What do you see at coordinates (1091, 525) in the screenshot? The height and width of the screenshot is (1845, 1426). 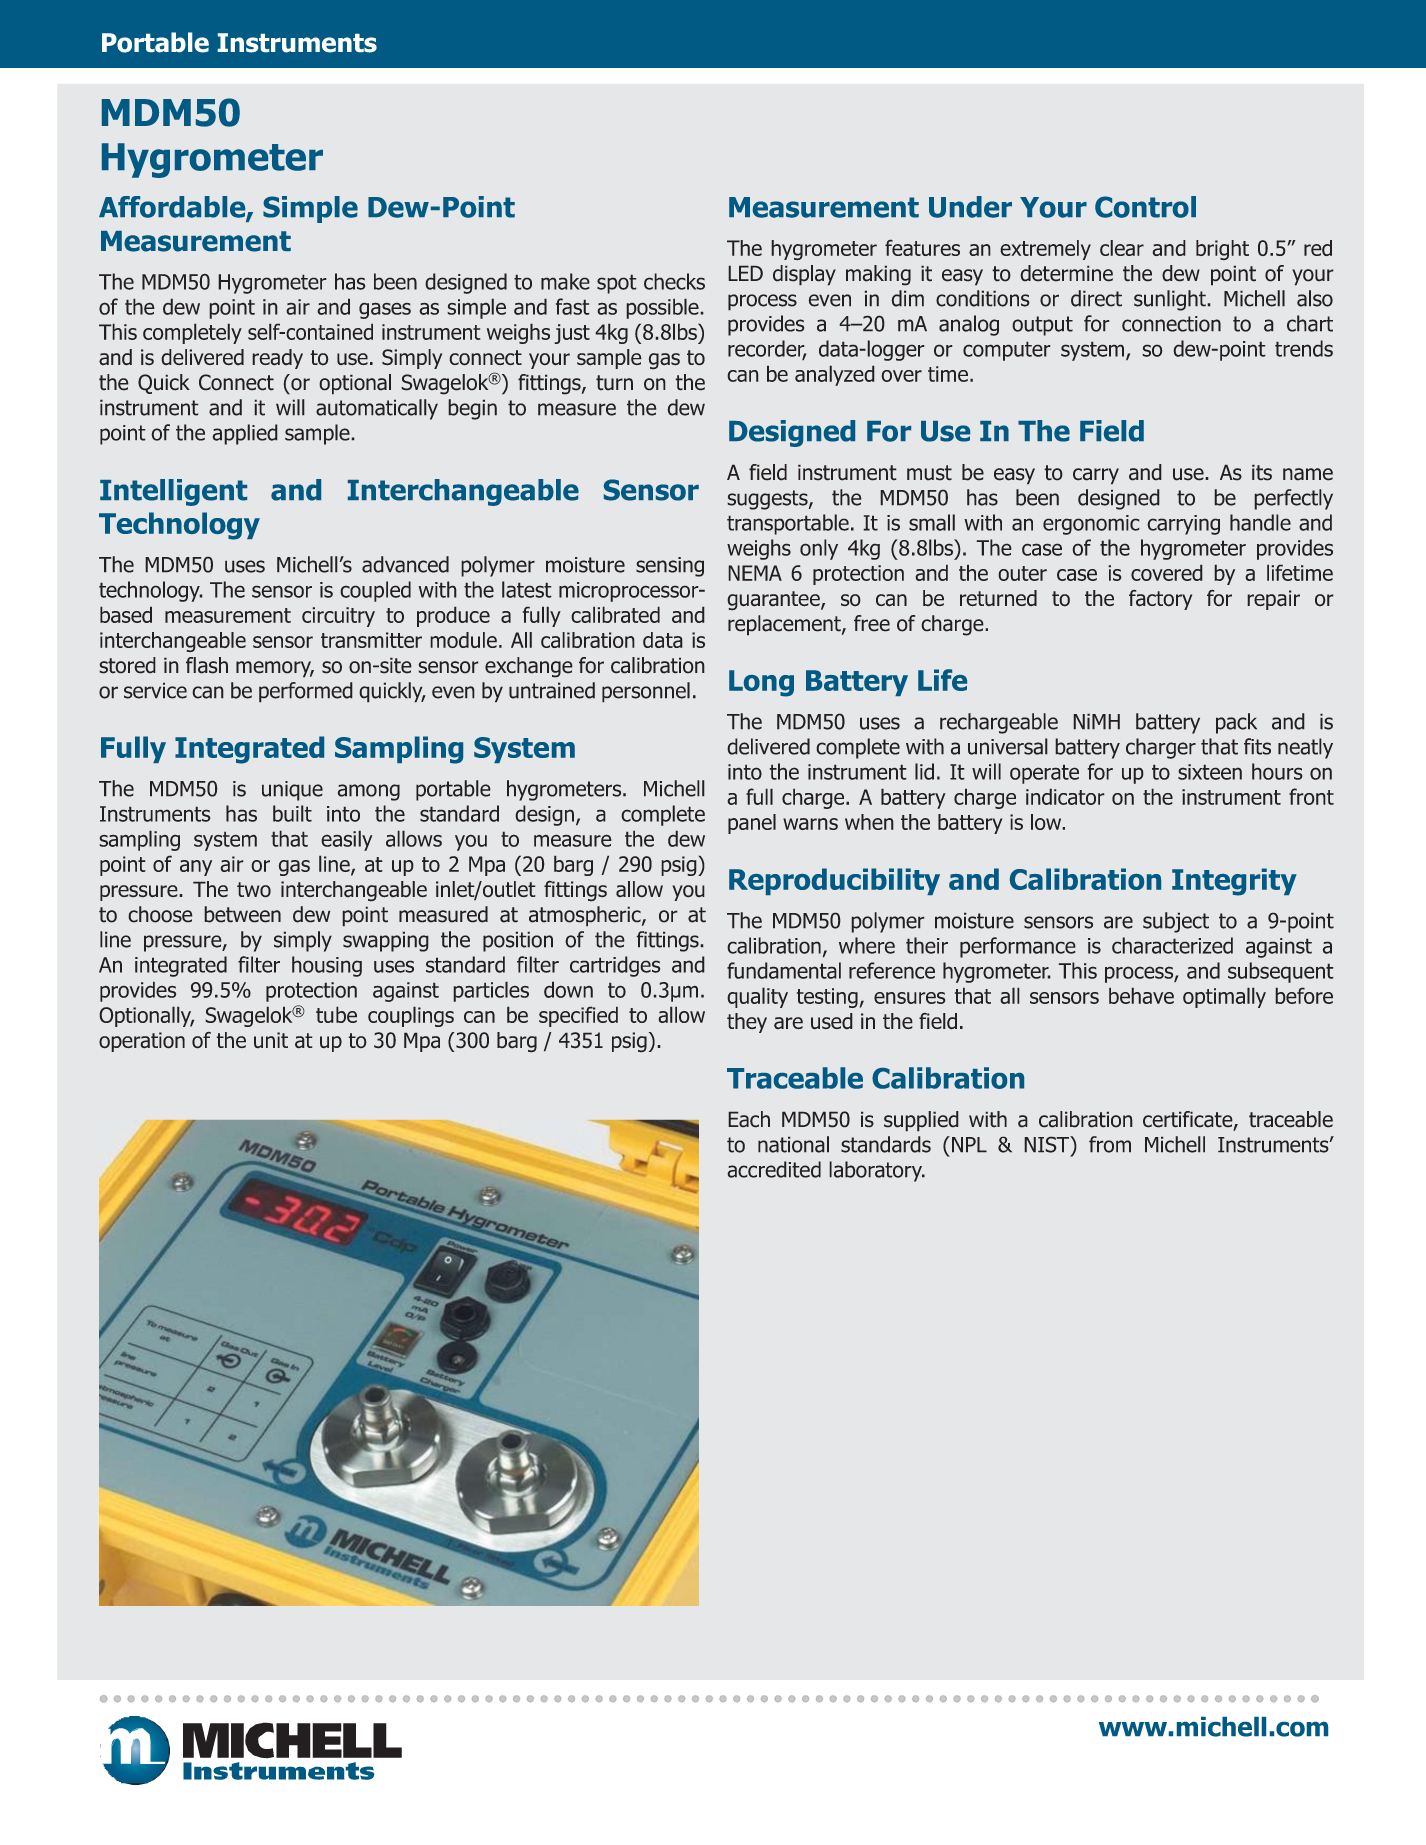 I see `ergonomic` at bounding box center [1091, 525].
